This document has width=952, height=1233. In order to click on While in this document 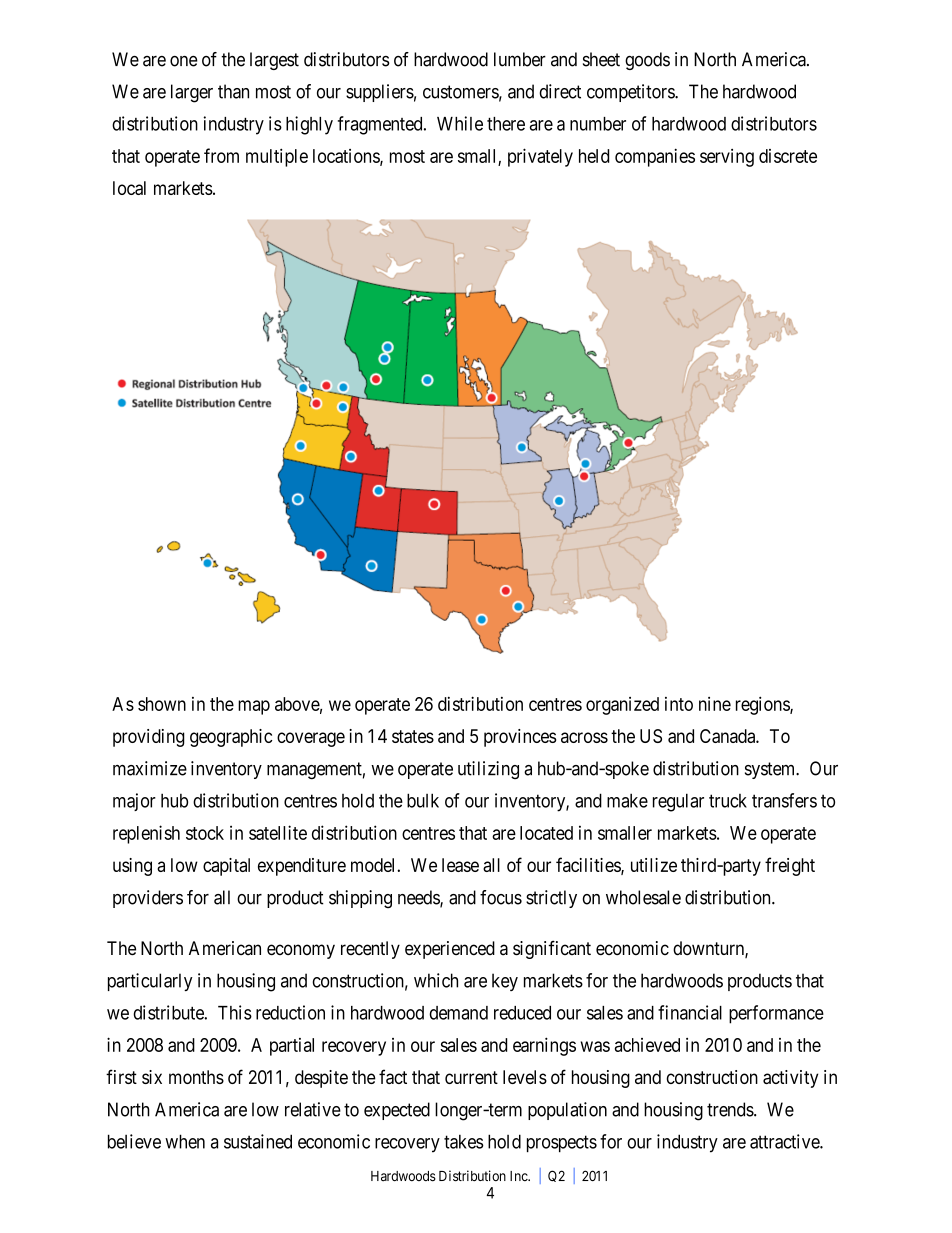, I will do `click(460, 123)`.
